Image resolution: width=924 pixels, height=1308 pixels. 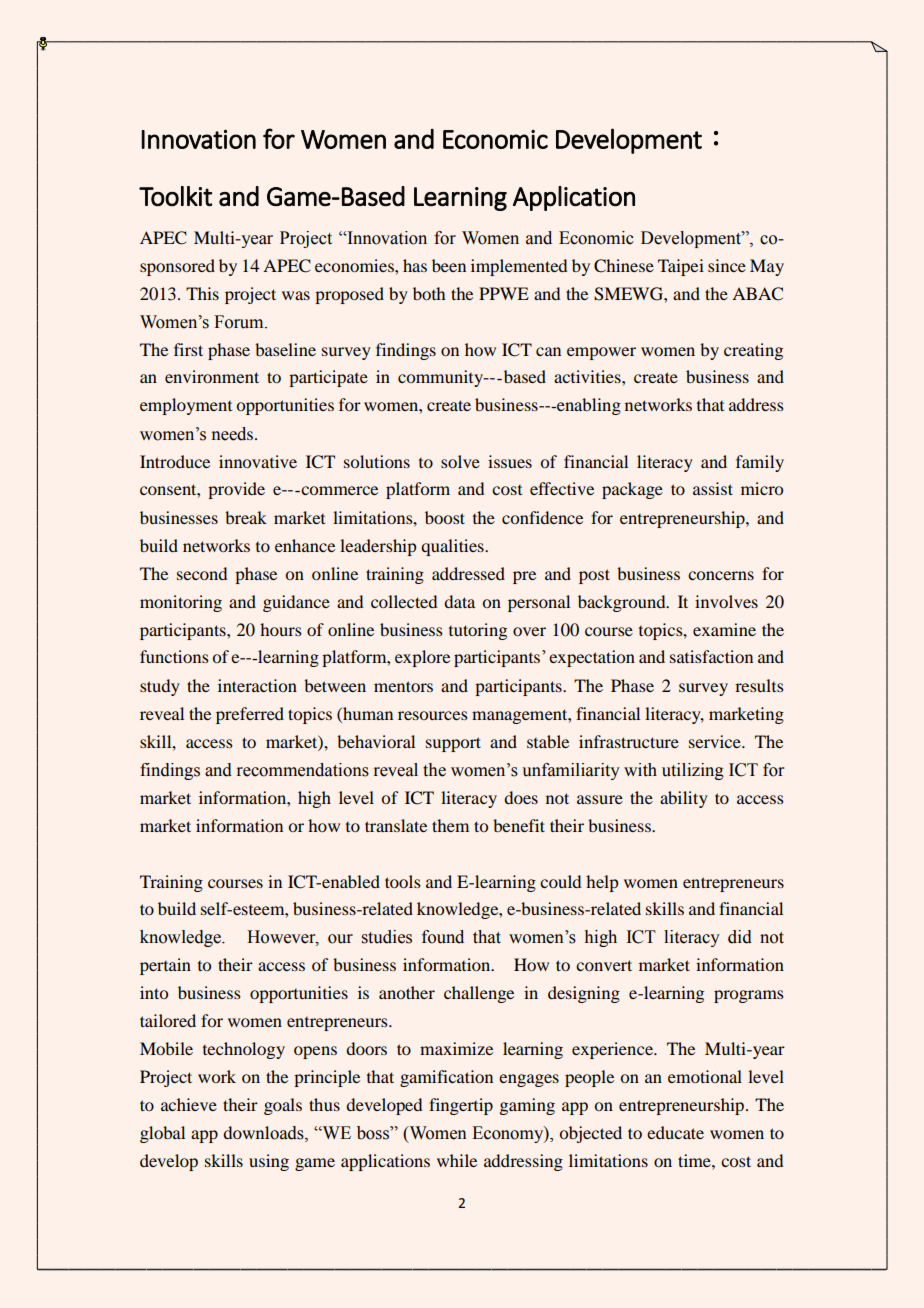 I want to click on interaction, so click(x=257, y=685).
